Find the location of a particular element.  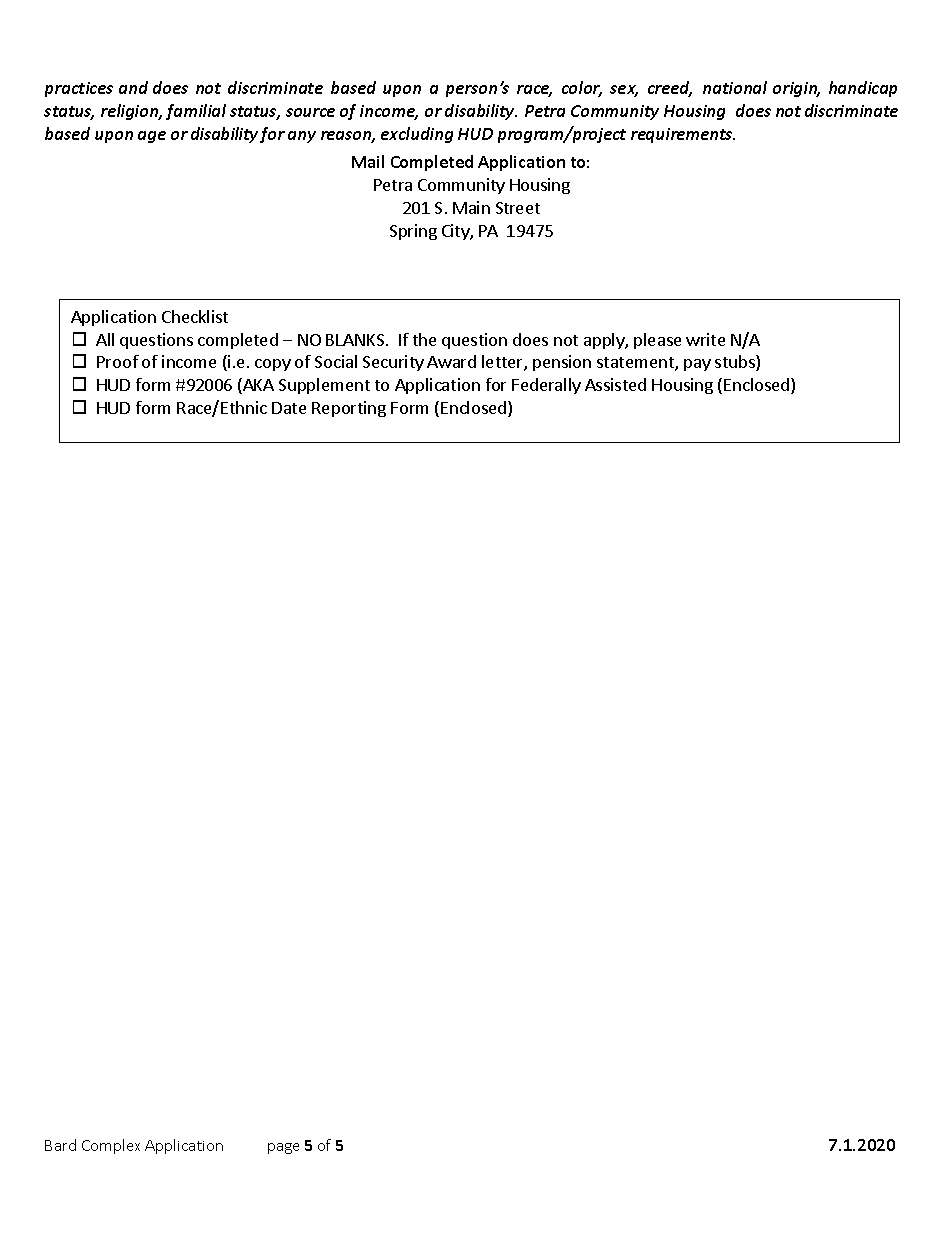

Date is located at coordinates (289, 408).
